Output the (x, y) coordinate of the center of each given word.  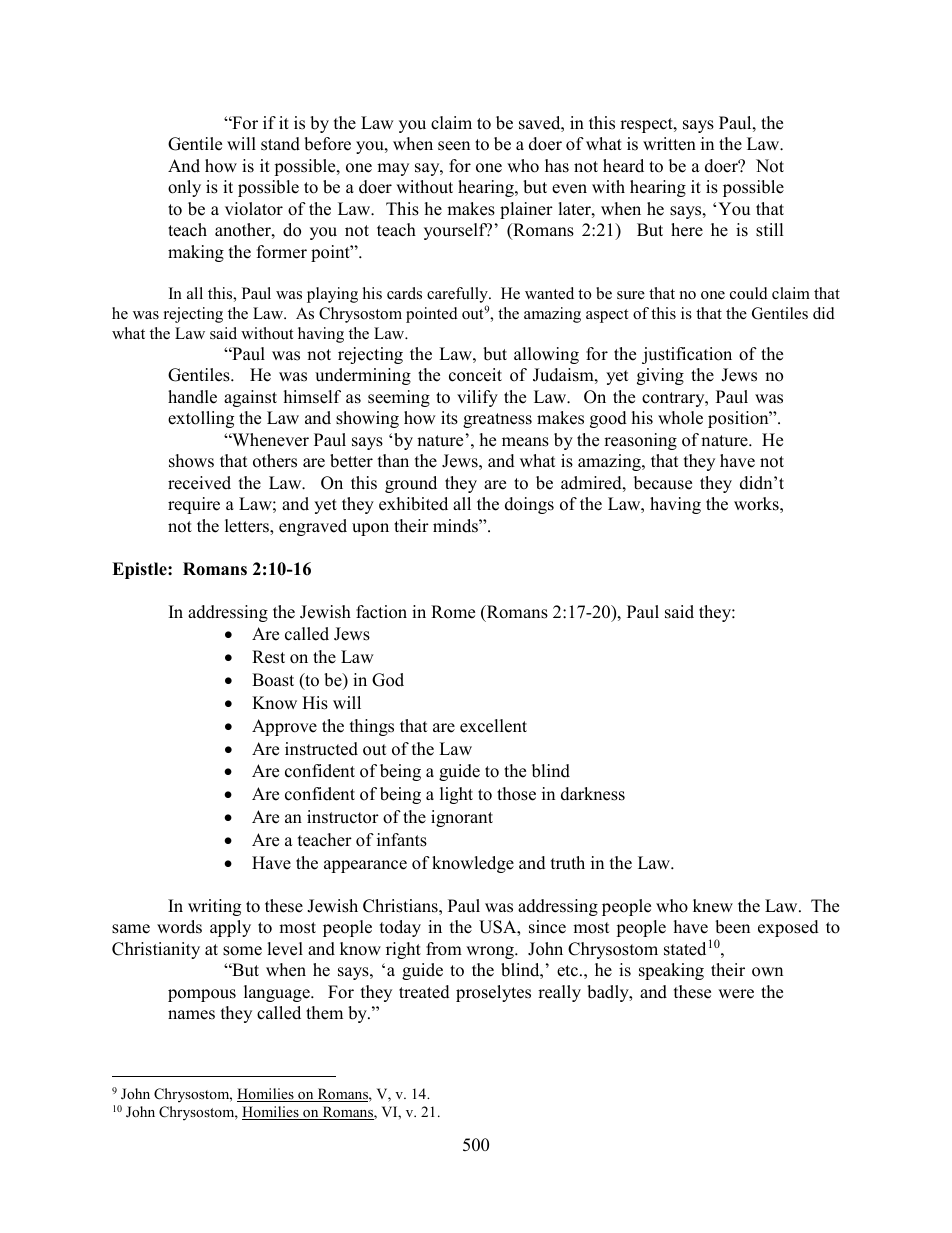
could (749, 293)
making (196, 253)
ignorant (462, 818)
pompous (202, 995)
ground (411, 484)
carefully (458, 296)
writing (214, 907)
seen (454, 146)
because (663, 483)
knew (713, 906)
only (184, 188)
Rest (268, 657)
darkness (593, 794)
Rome (453, 612)
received (199, 483)
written (669, 144)
